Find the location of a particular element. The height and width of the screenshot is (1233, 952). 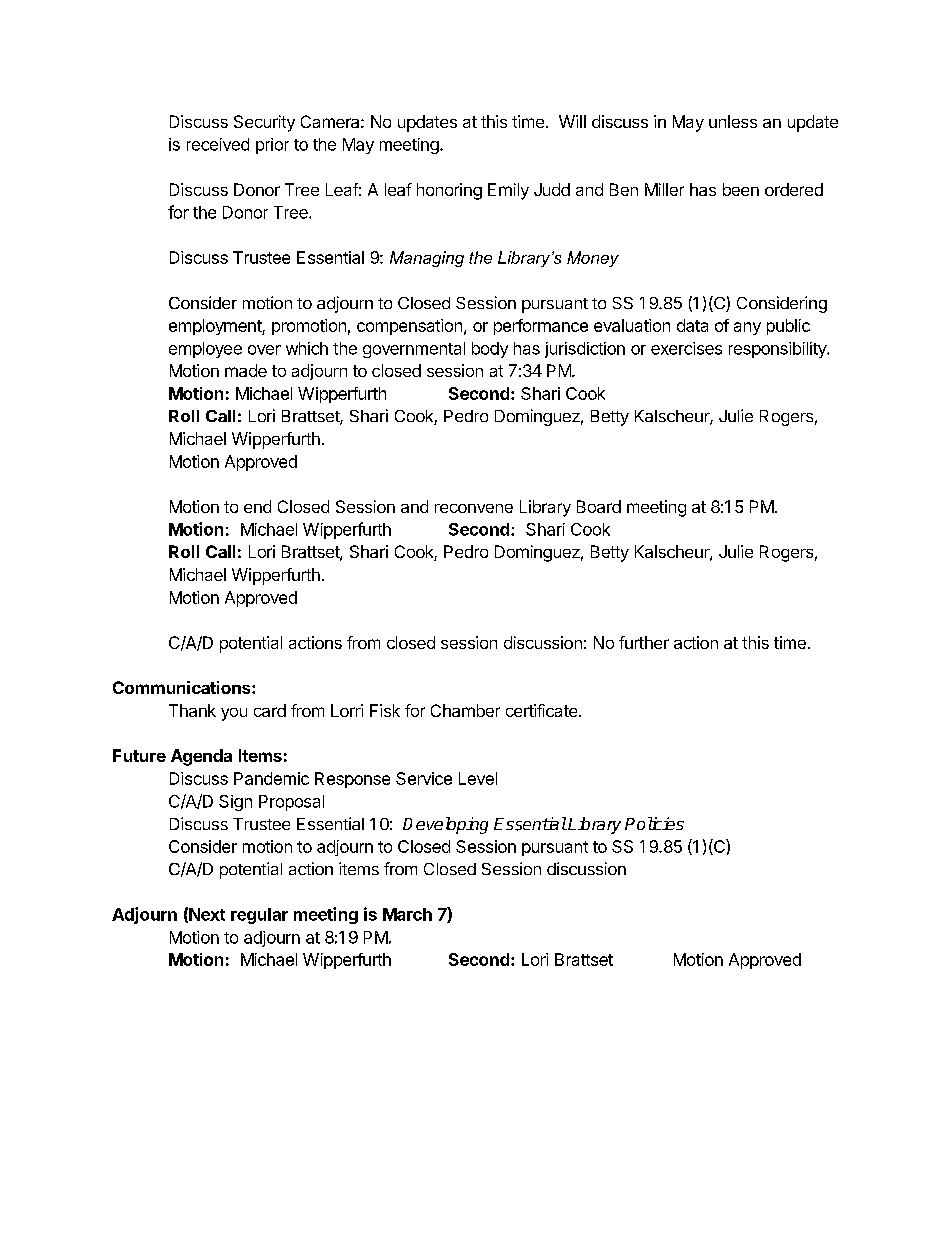

exercises is located at coordinates (686, 348).
